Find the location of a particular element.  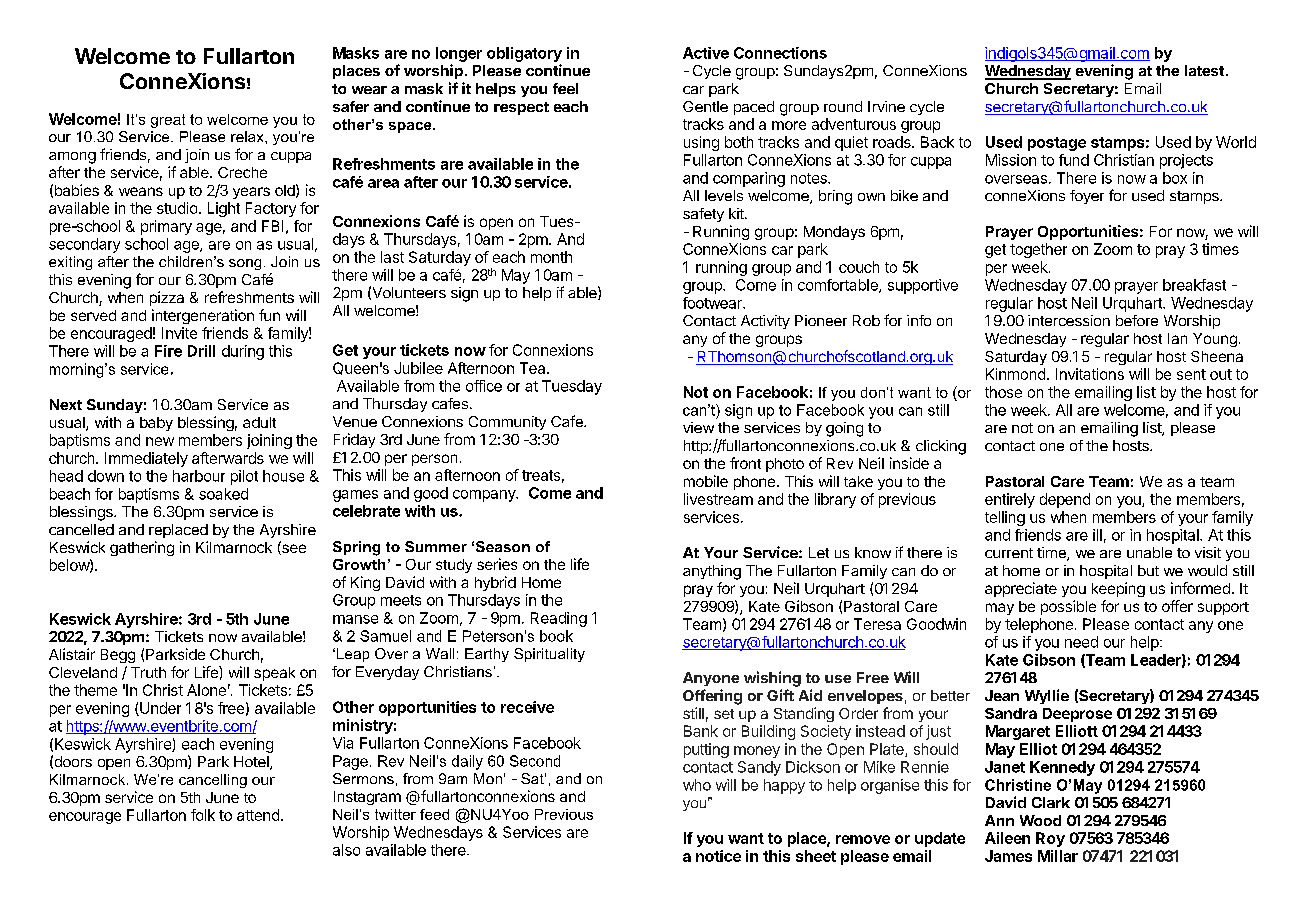

great is located at coordinates (168, 121).
